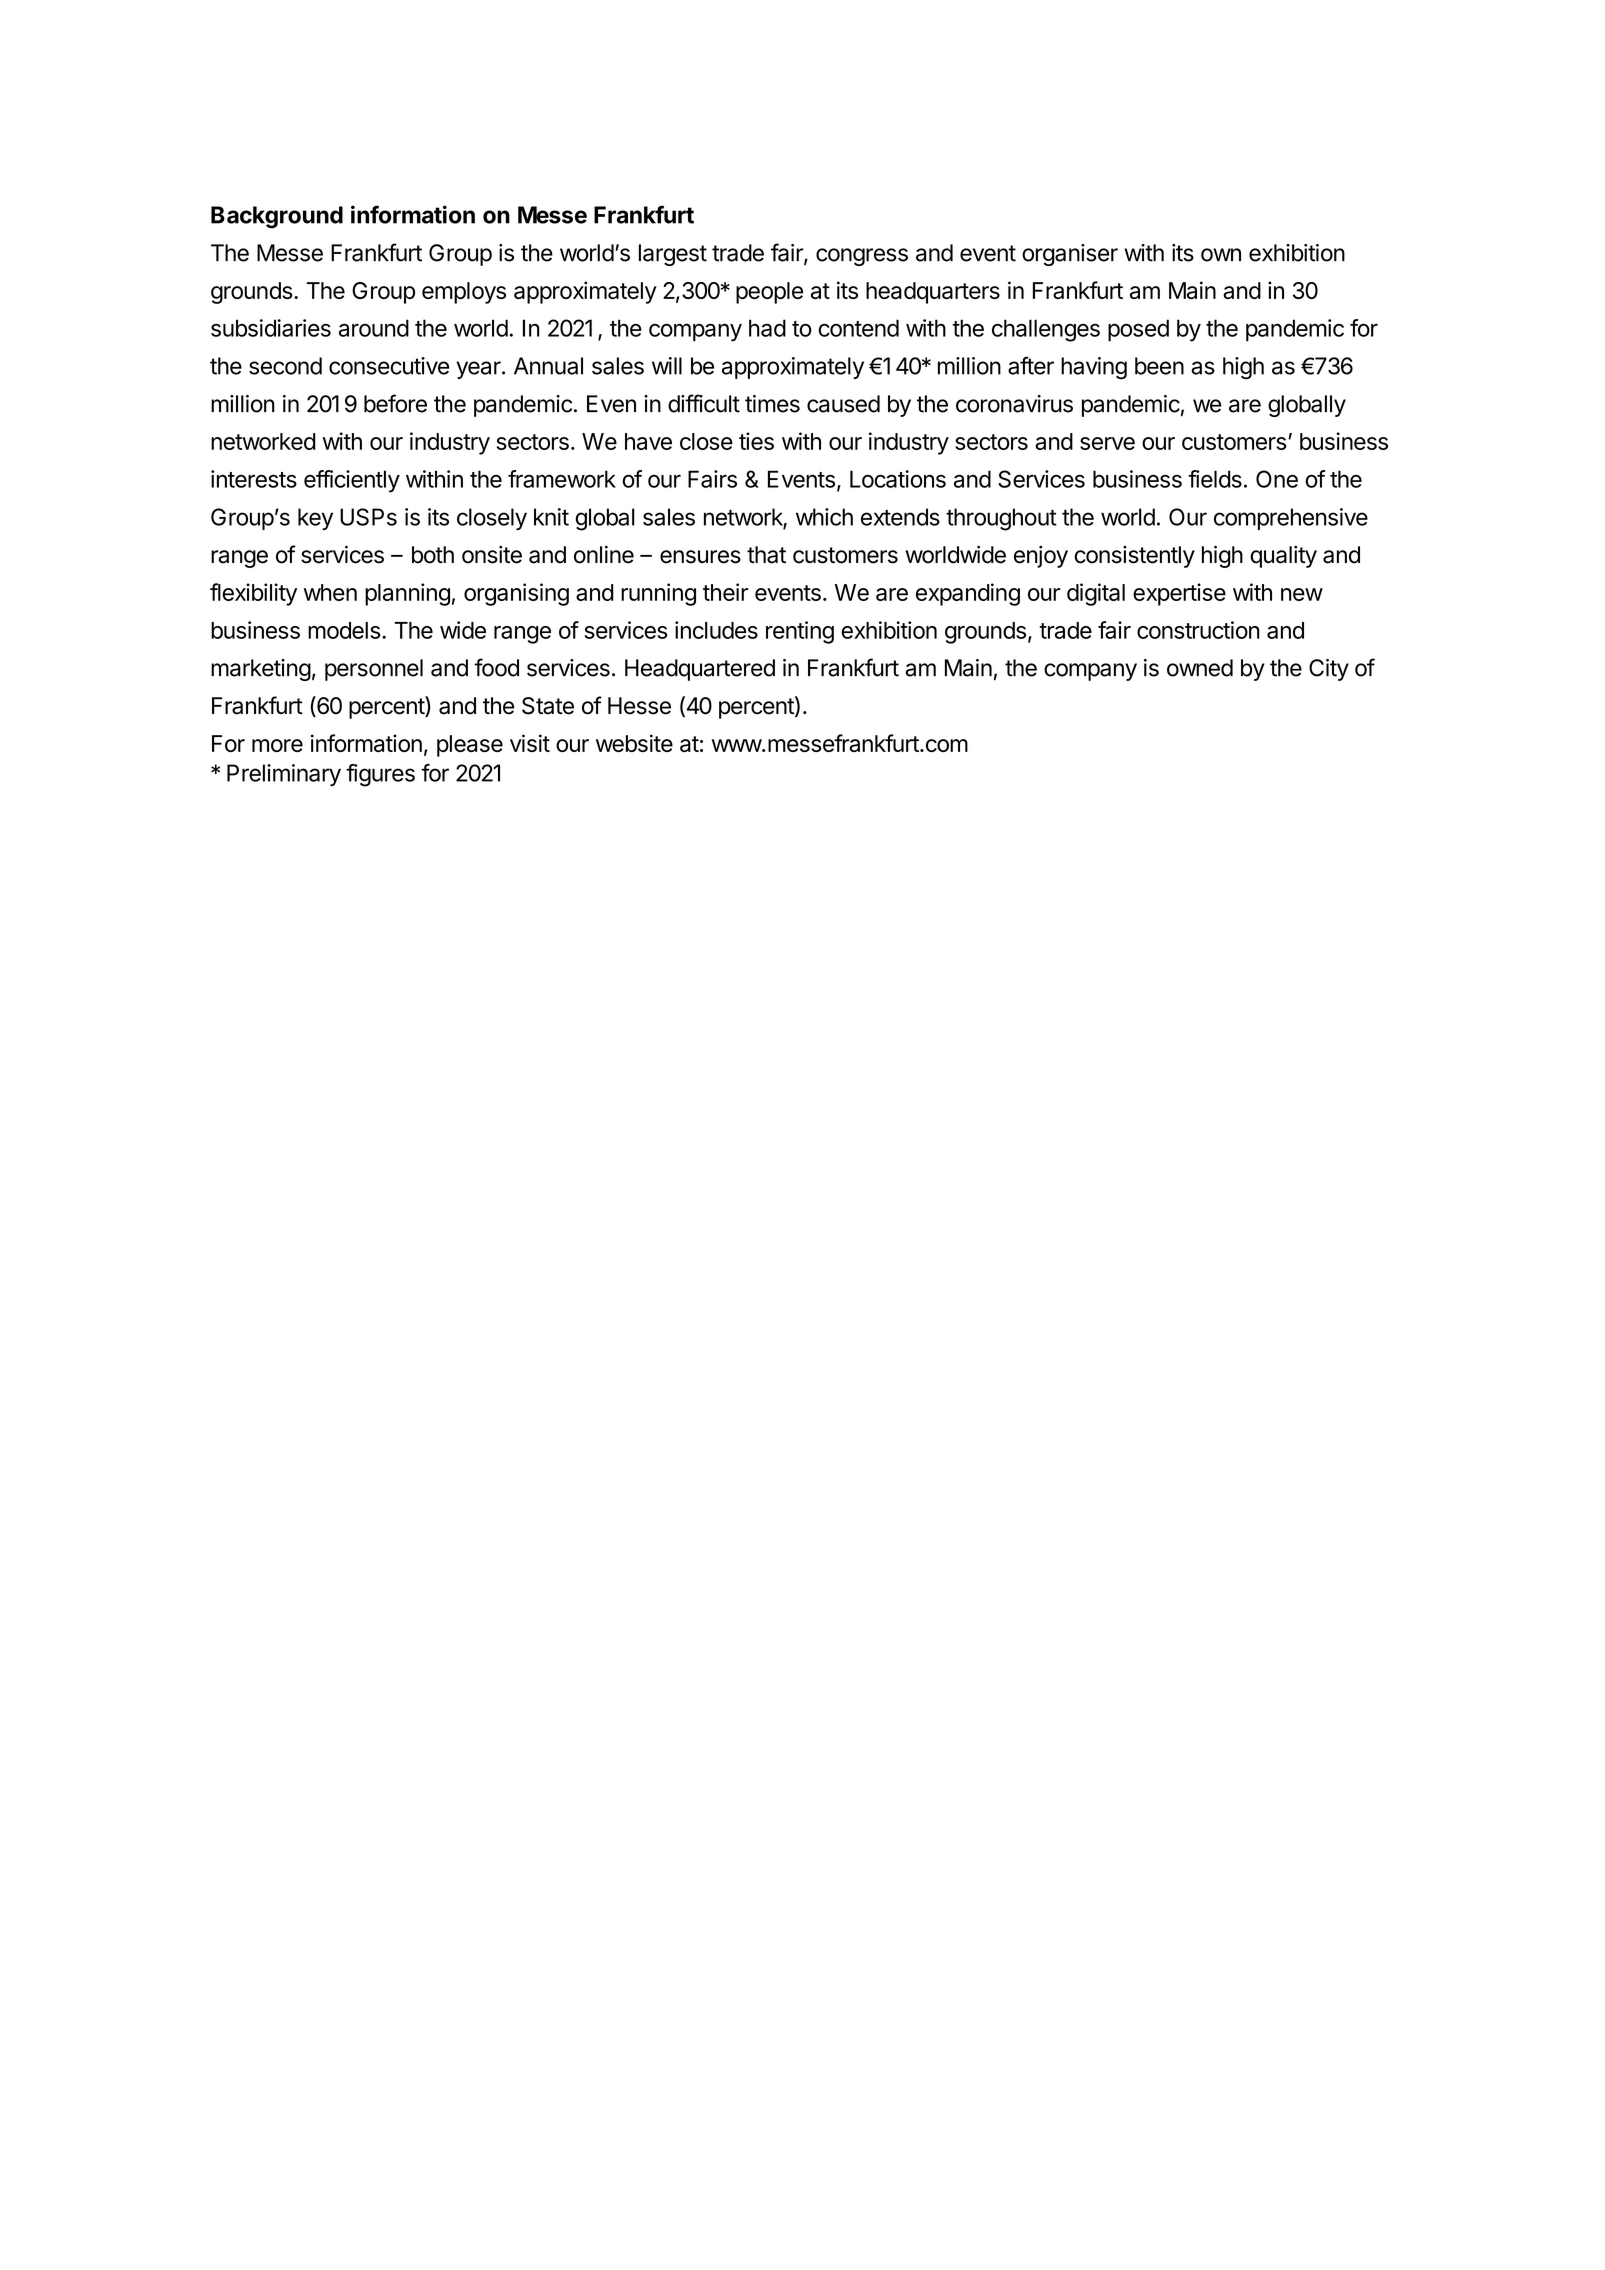 The image size is (1605, 2270). I want to click on figures, so click(380, 775).
